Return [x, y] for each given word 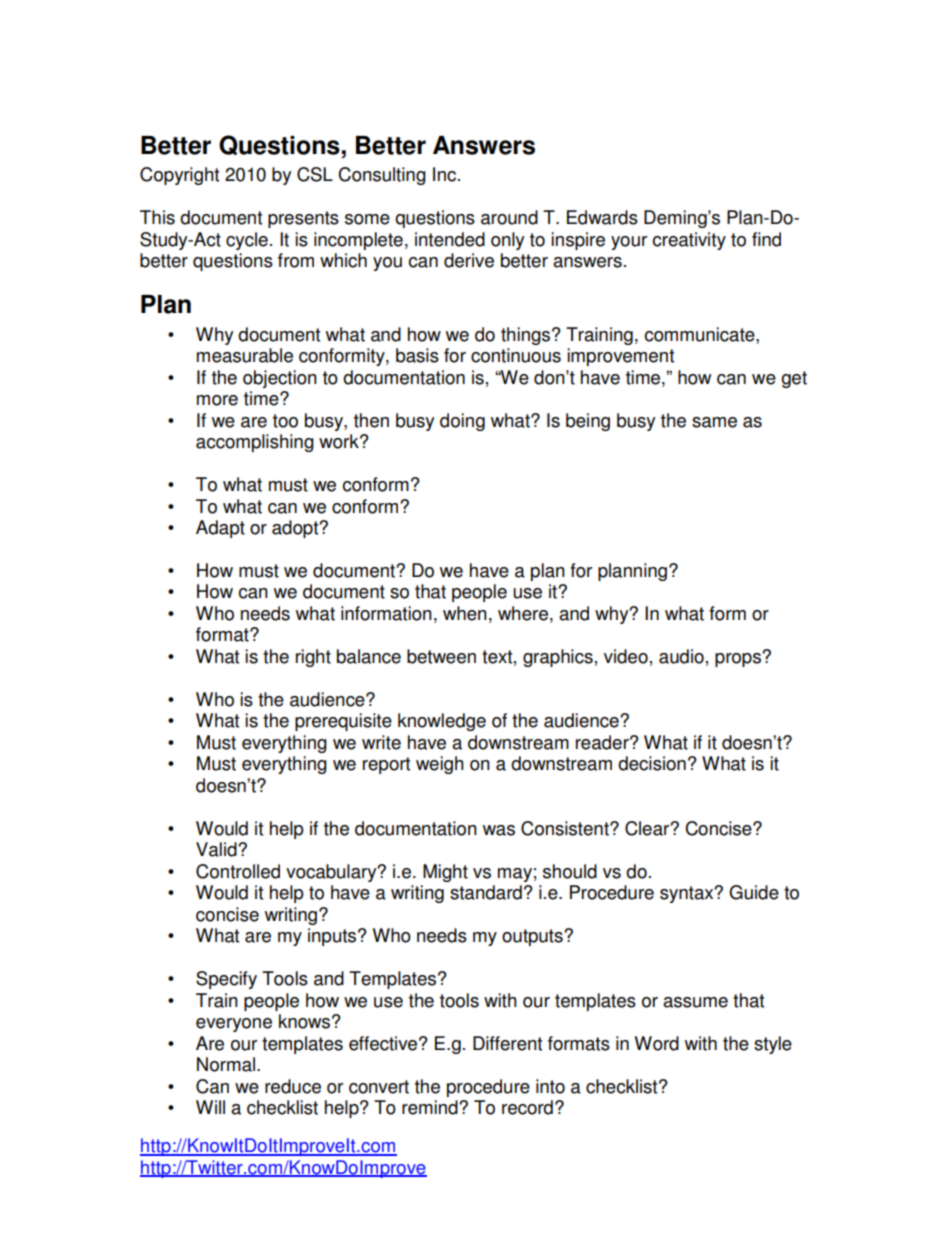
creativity [689, 241]
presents [303, 219]
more [217, 400]
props [739, 659]
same [714, 422]
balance [369, 656]
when [465, 613]
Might [445, 873]
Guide [754, 892]
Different [507, 1043]
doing [462, 422]
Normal [226, 1064]
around [509, 217]
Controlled [238, 871]
